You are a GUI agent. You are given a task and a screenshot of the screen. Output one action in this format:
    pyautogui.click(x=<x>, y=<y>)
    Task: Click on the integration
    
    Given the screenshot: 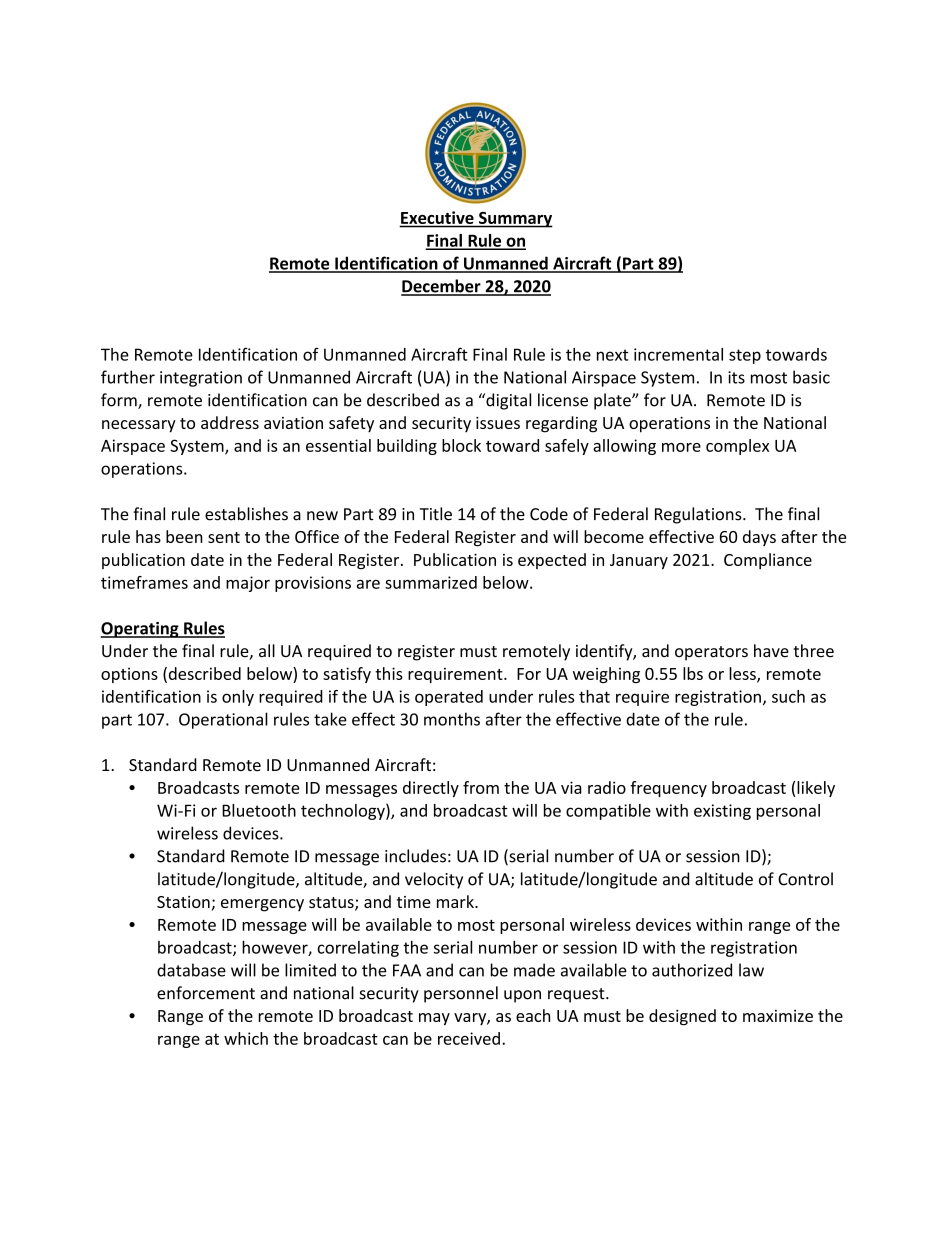 What is the action you would take?
    pyautogui.click(x=201, y=379)
